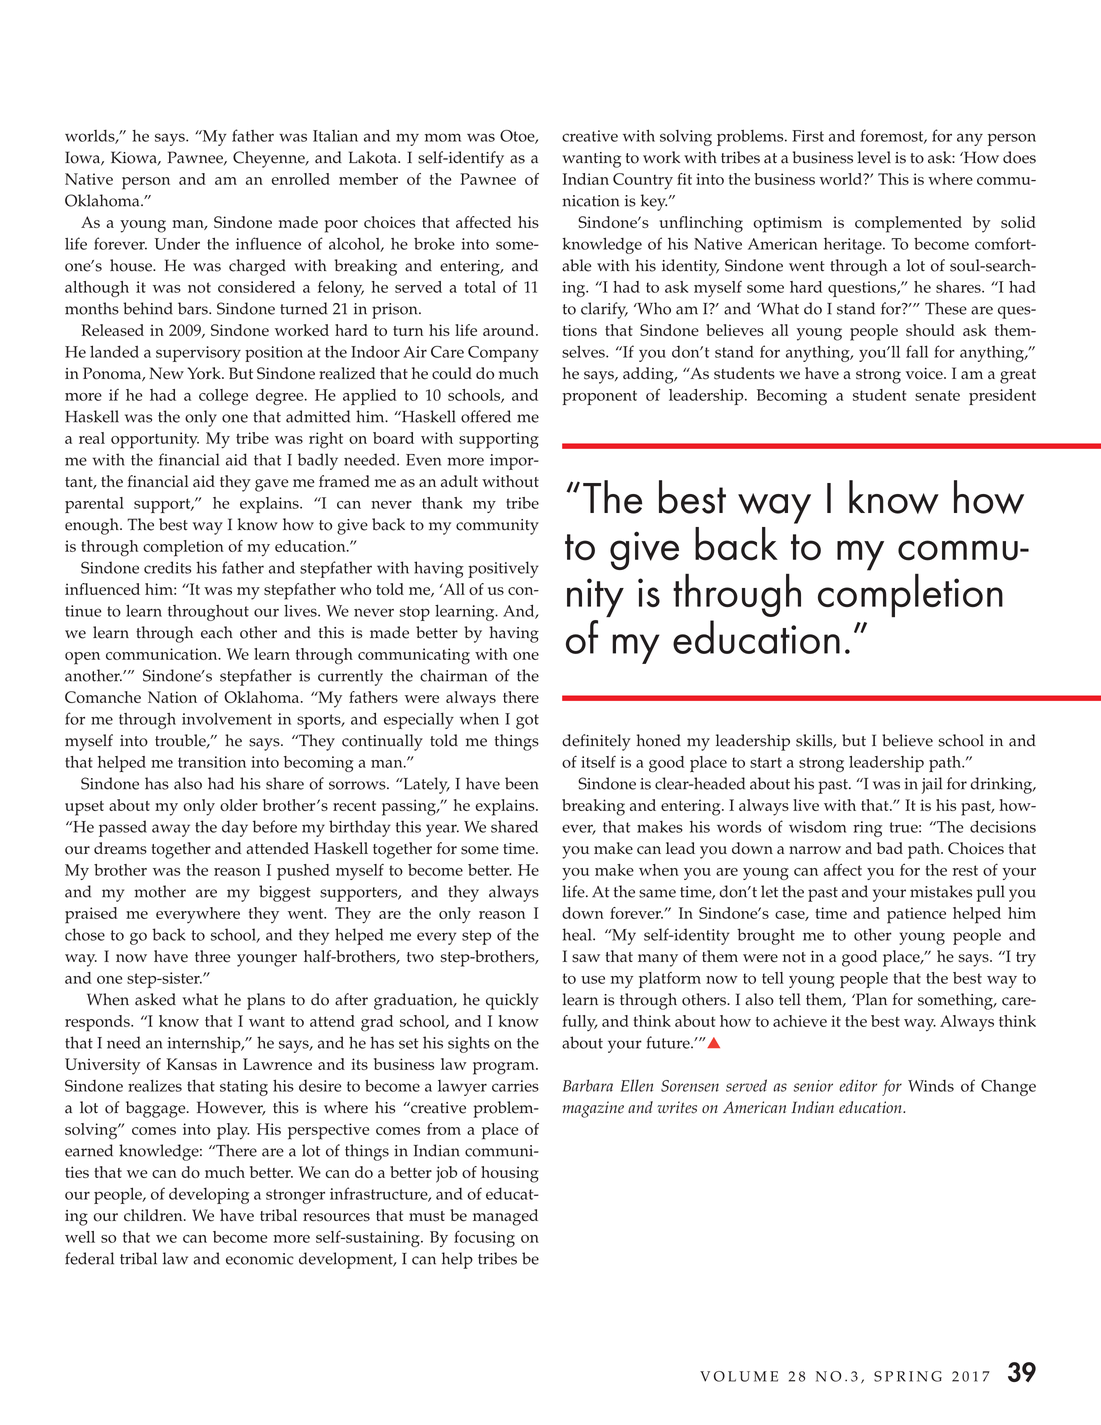 Image resolution: width=1101 pixels, height=1425 pixels. What do you see at coordinates (578, 934) in the screenshot?
I see `heal` at bounding box center [578, 934].
